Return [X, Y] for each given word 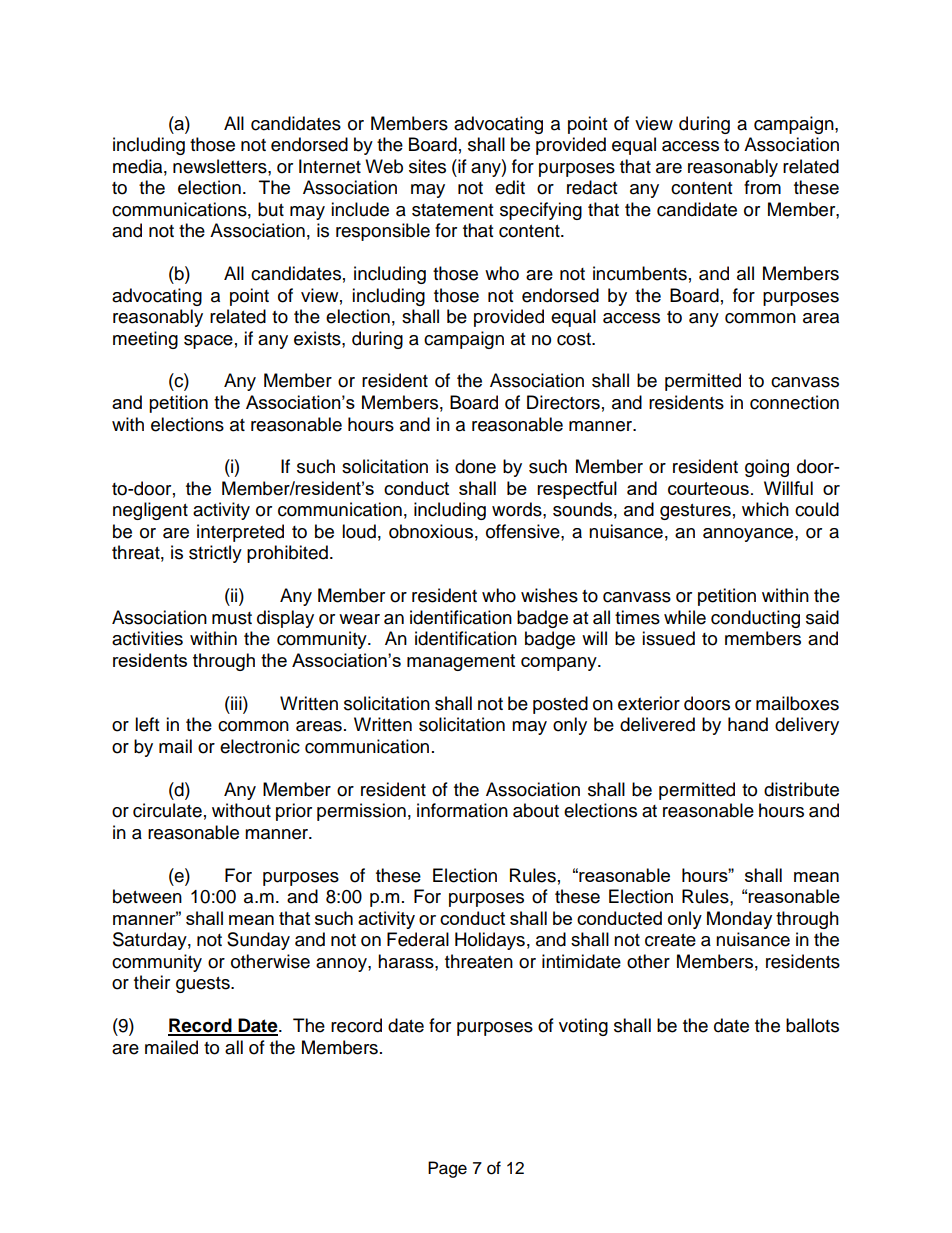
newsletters [221, 166]
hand [748, 724]
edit [510, 187]
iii [236, 703]
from [762, 187]
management [461, 662]
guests [204, 985]
